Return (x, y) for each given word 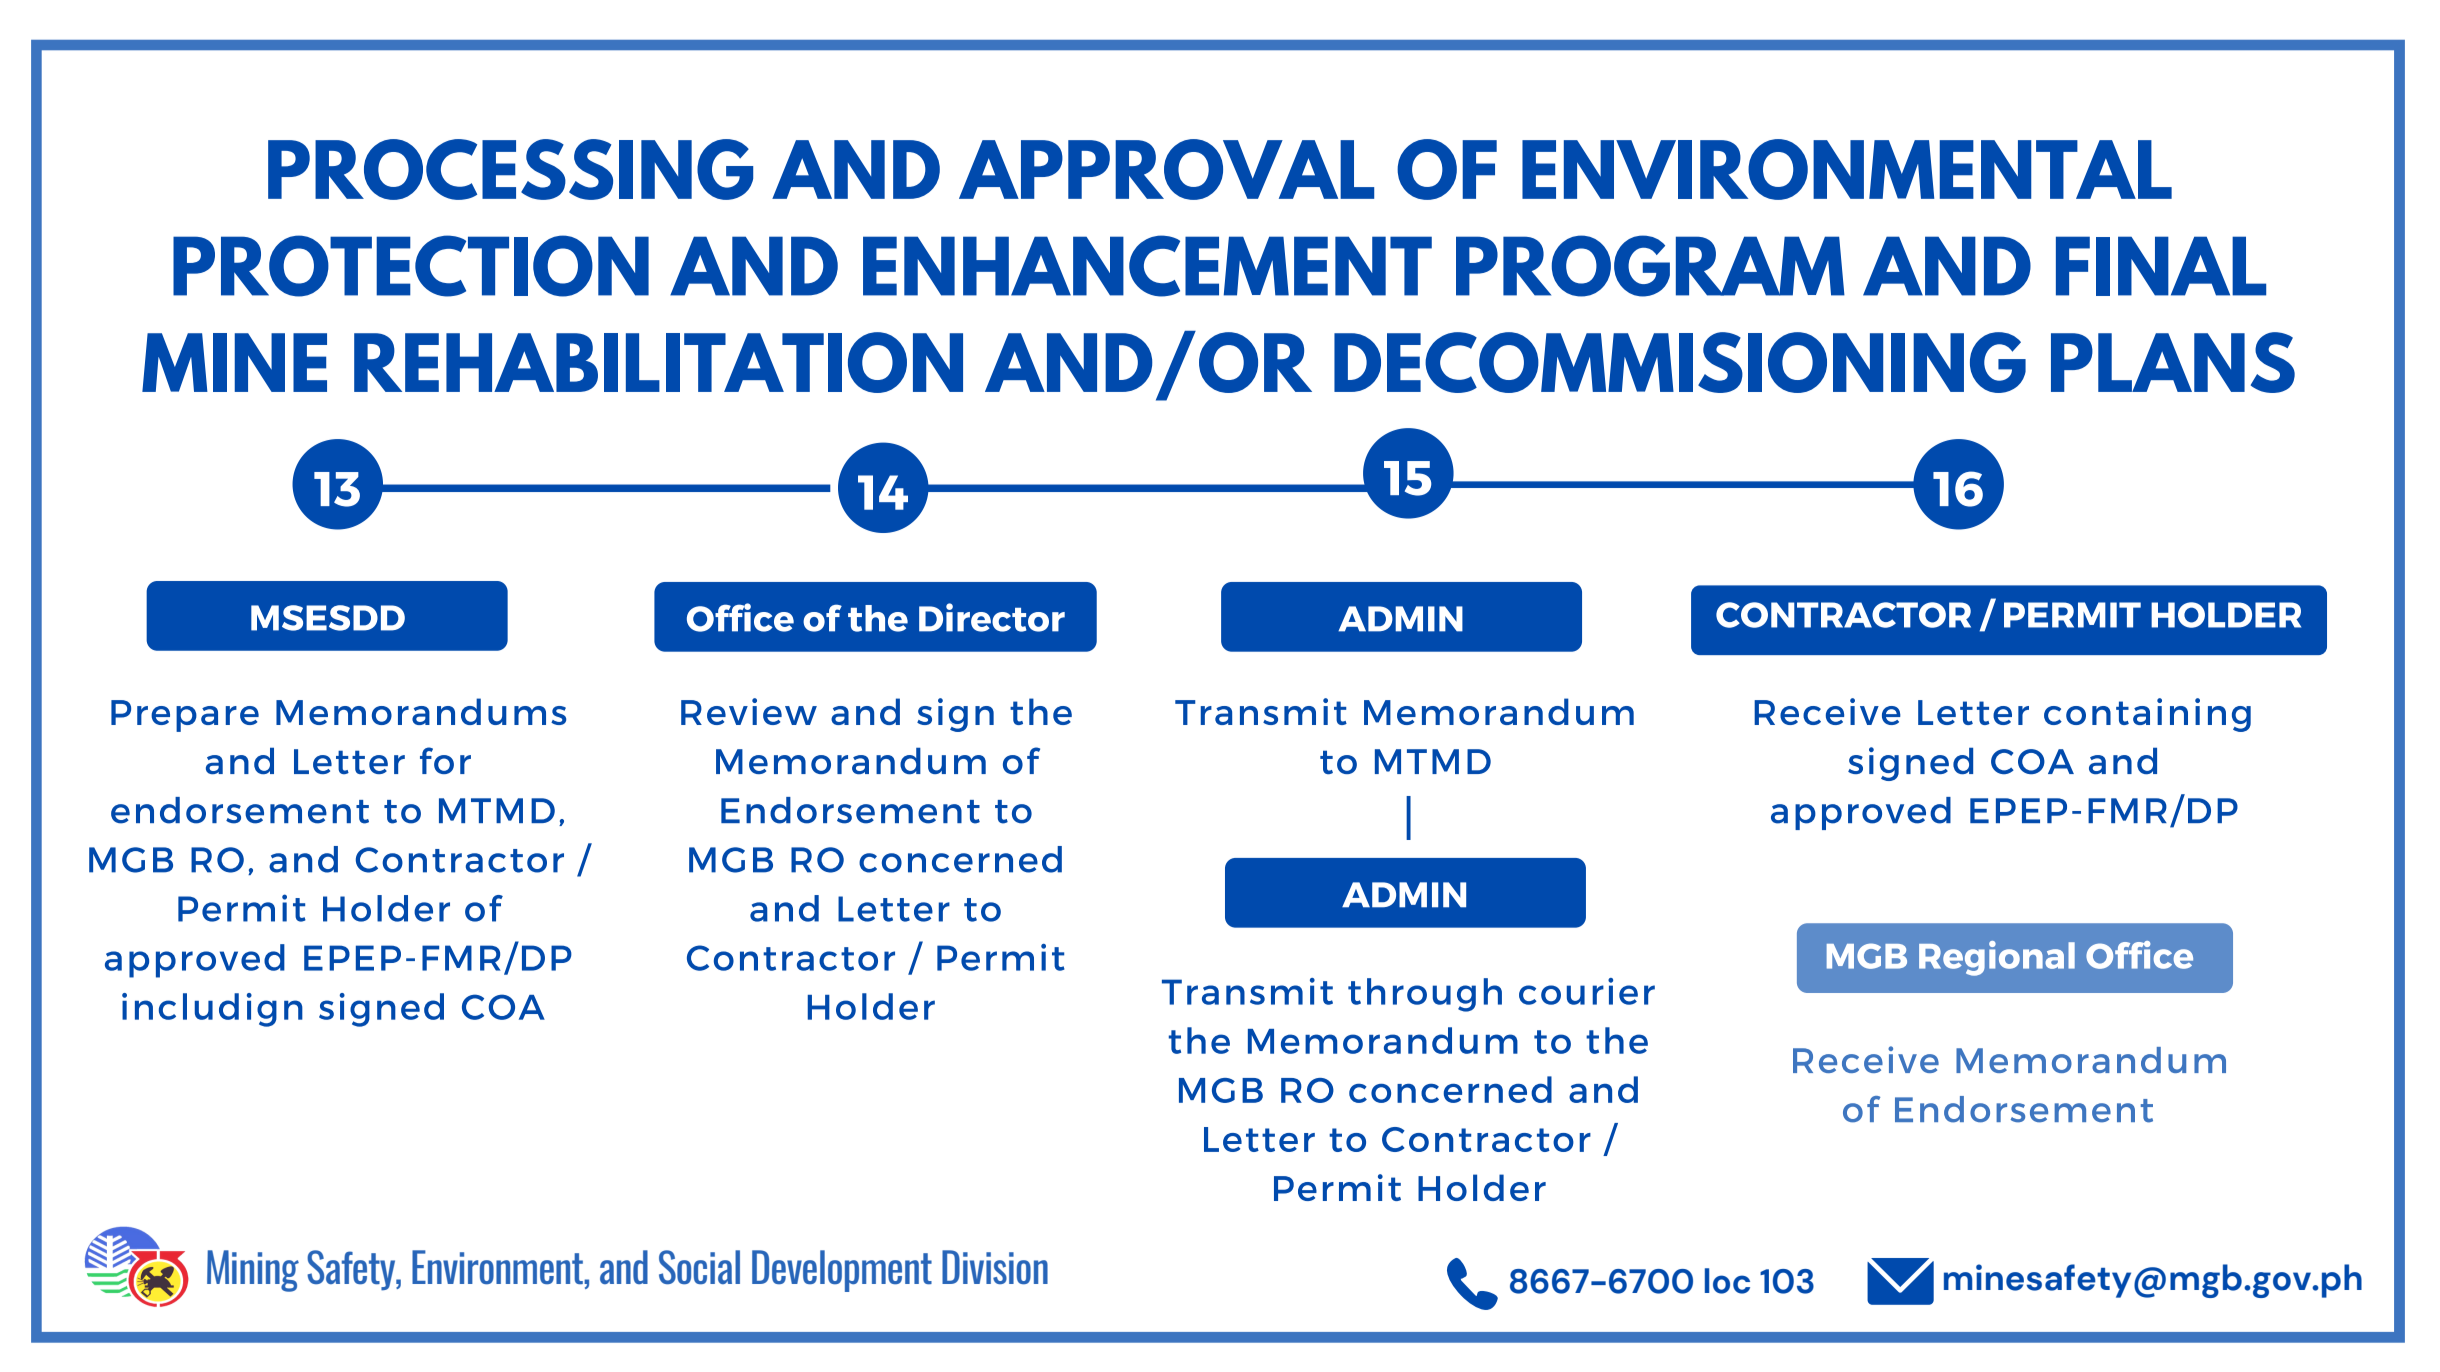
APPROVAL (1166, 169)
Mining (253, 1271)
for (445, 760)
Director (992, 617)
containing (2147, 715)
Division (995, 1267)
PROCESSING (510, 169)
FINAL (2161, 266)
